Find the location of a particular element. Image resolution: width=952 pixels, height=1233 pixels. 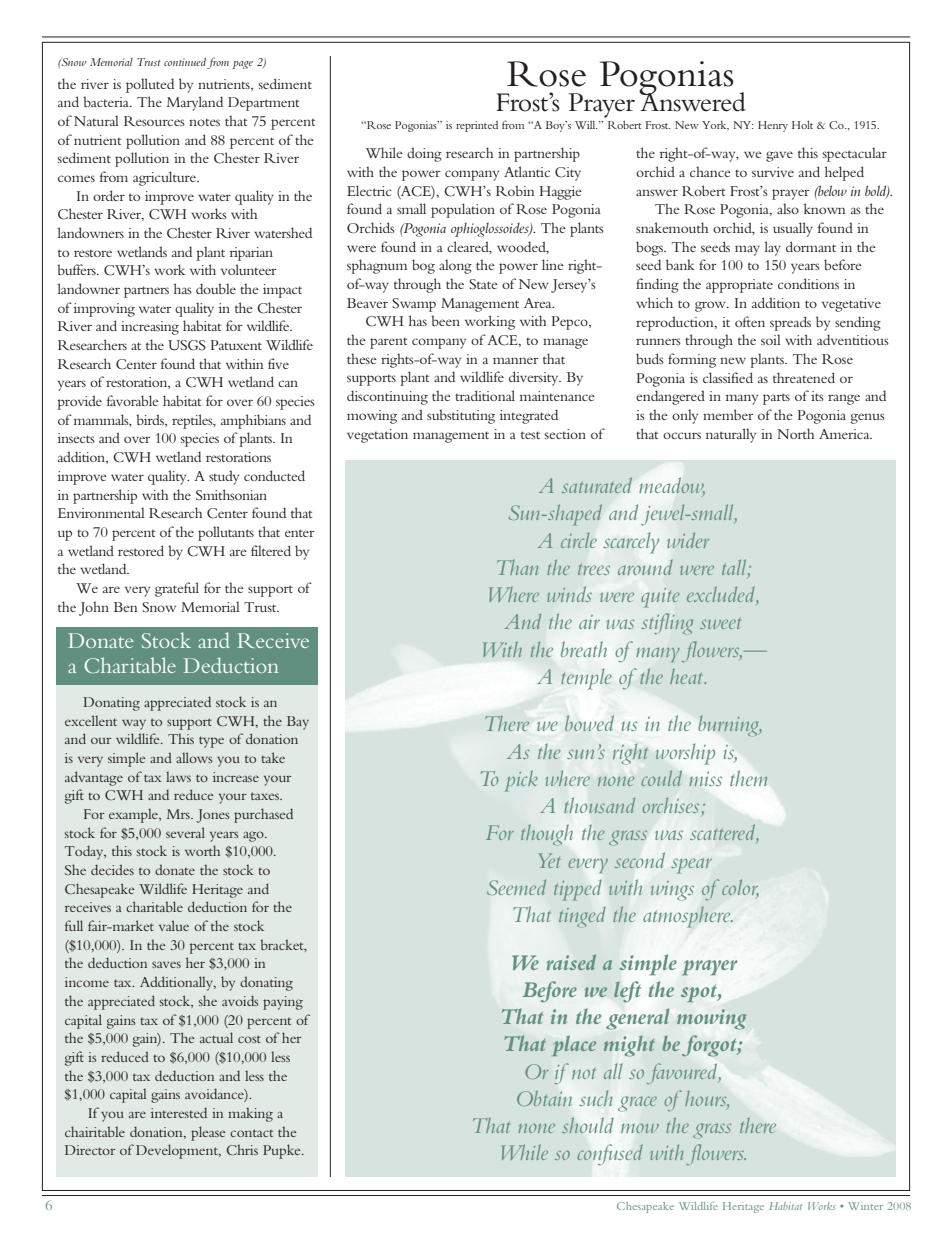

Than is located at coordinates (517, 567).
